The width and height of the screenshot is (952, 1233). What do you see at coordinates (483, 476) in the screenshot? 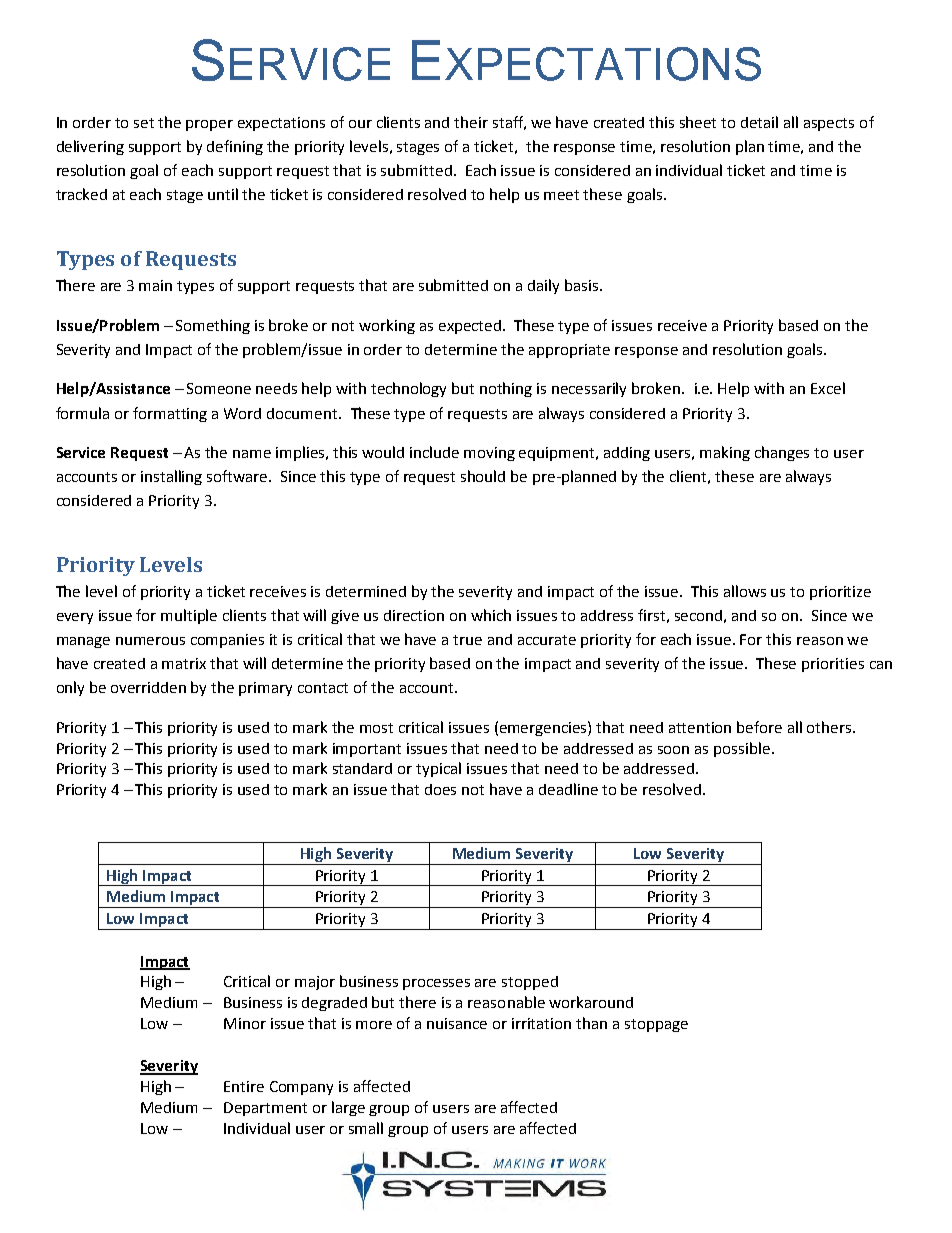
I see `should` at bounding box center [483, 476].
